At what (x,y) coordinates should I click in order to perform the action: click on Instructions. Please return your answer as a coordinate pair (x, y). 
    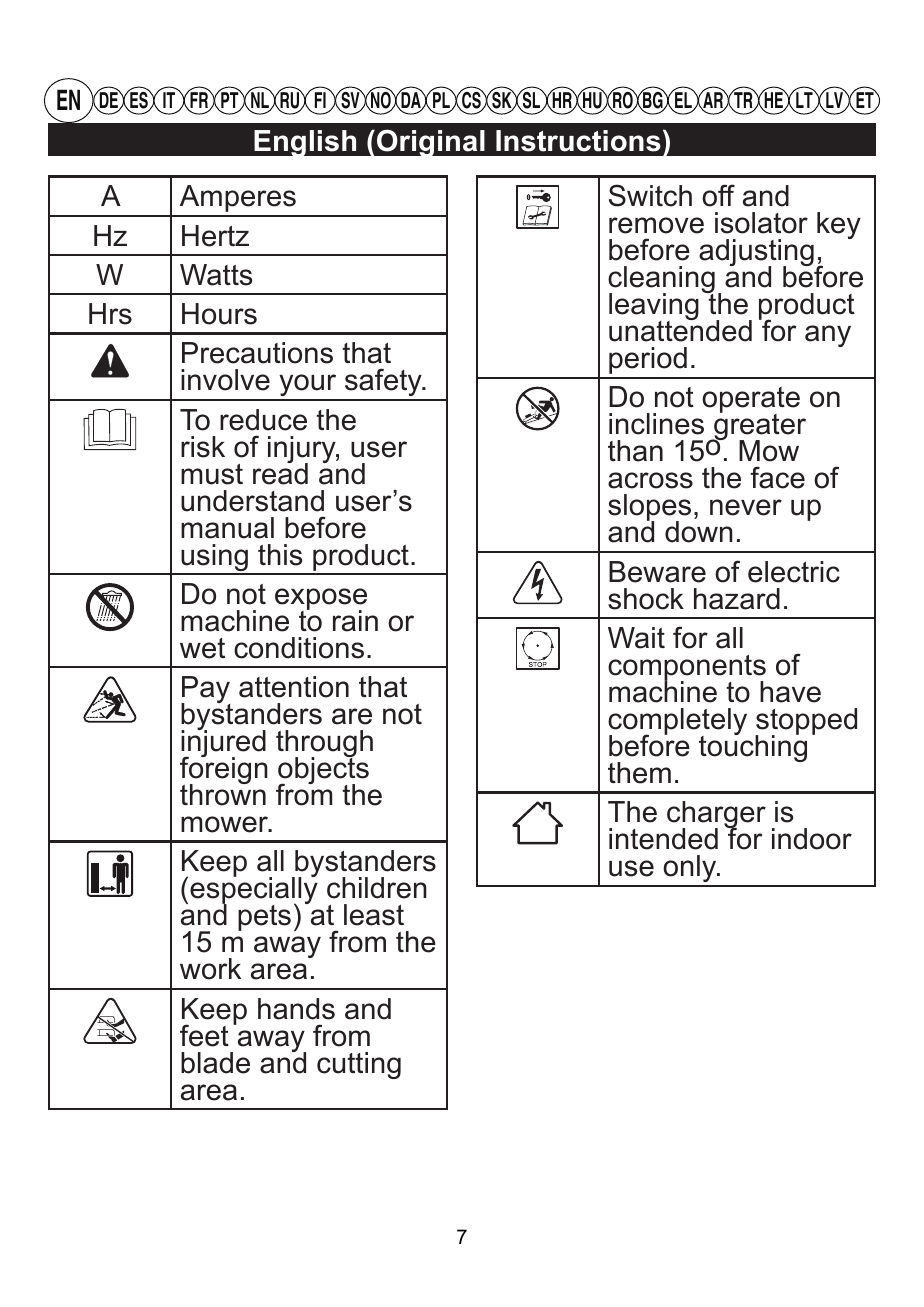
    Looking at the image, I should click on (578, 141).
